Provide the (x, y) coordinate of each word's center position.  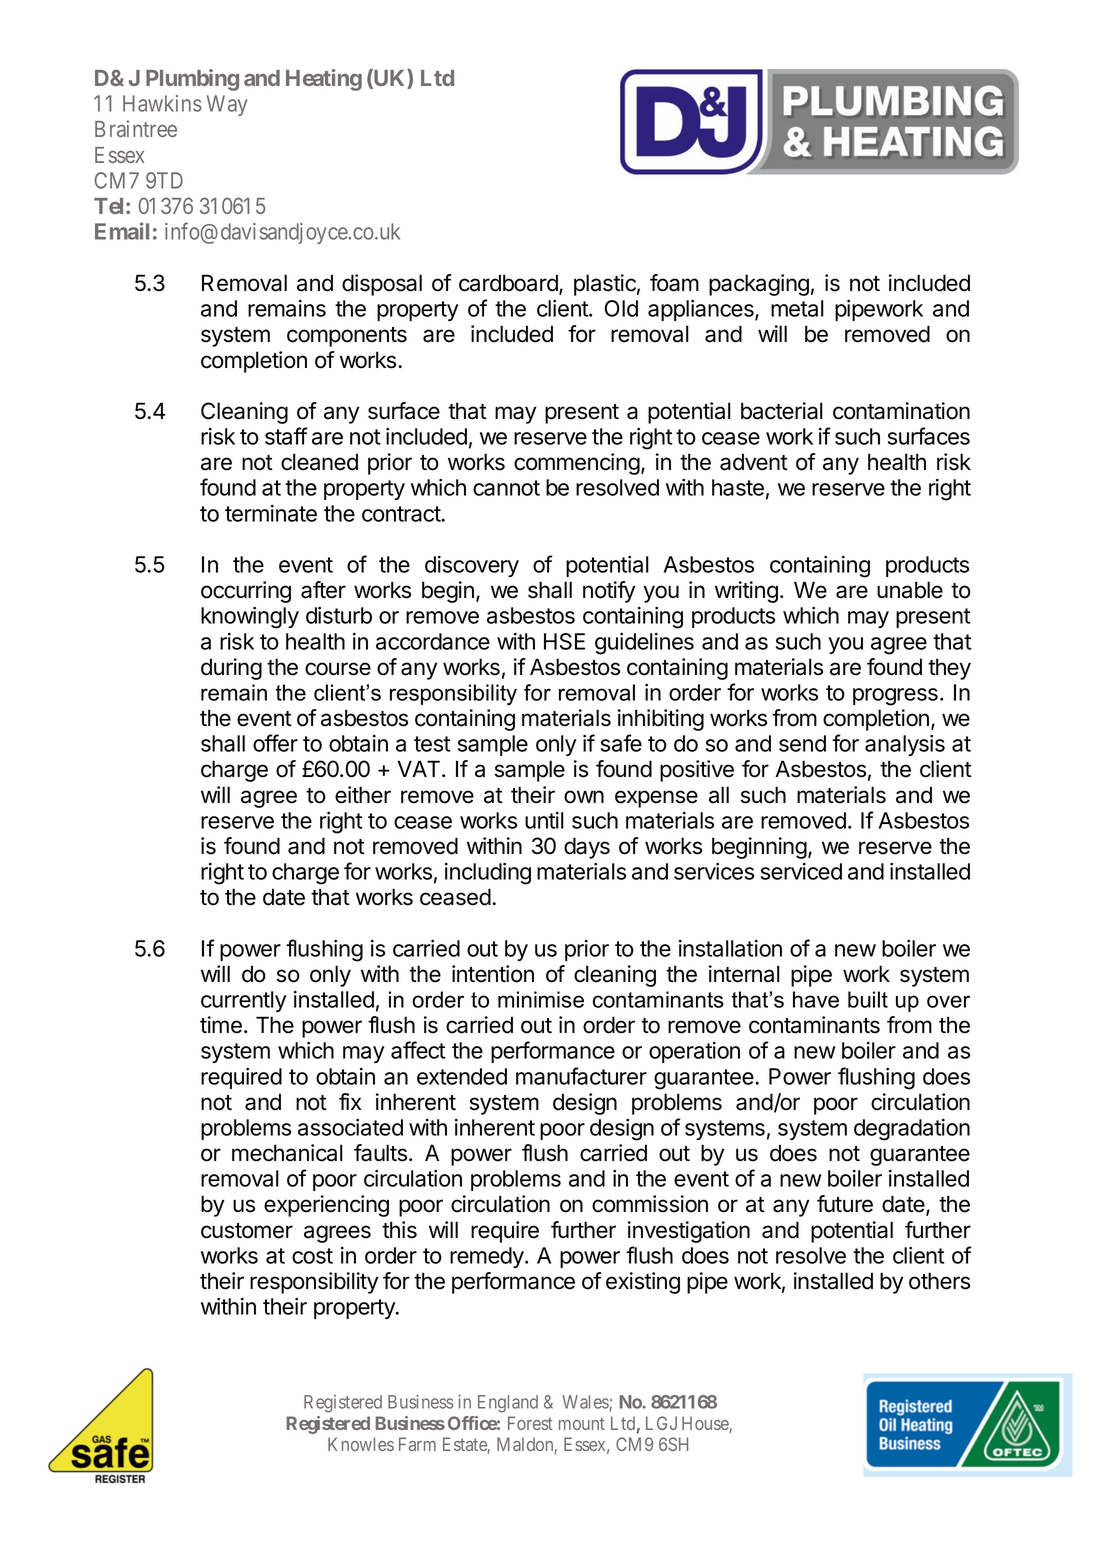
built (868, 999)
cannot (506, 488)
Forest (530, 1423)
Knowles (361, 1444)
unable (910, 590)
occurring (246, 592)
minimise (541, 999)
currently (243, 1001)
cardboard (509, 284)
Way (227, 105)
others (939, 1281)
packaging (759, 285)
